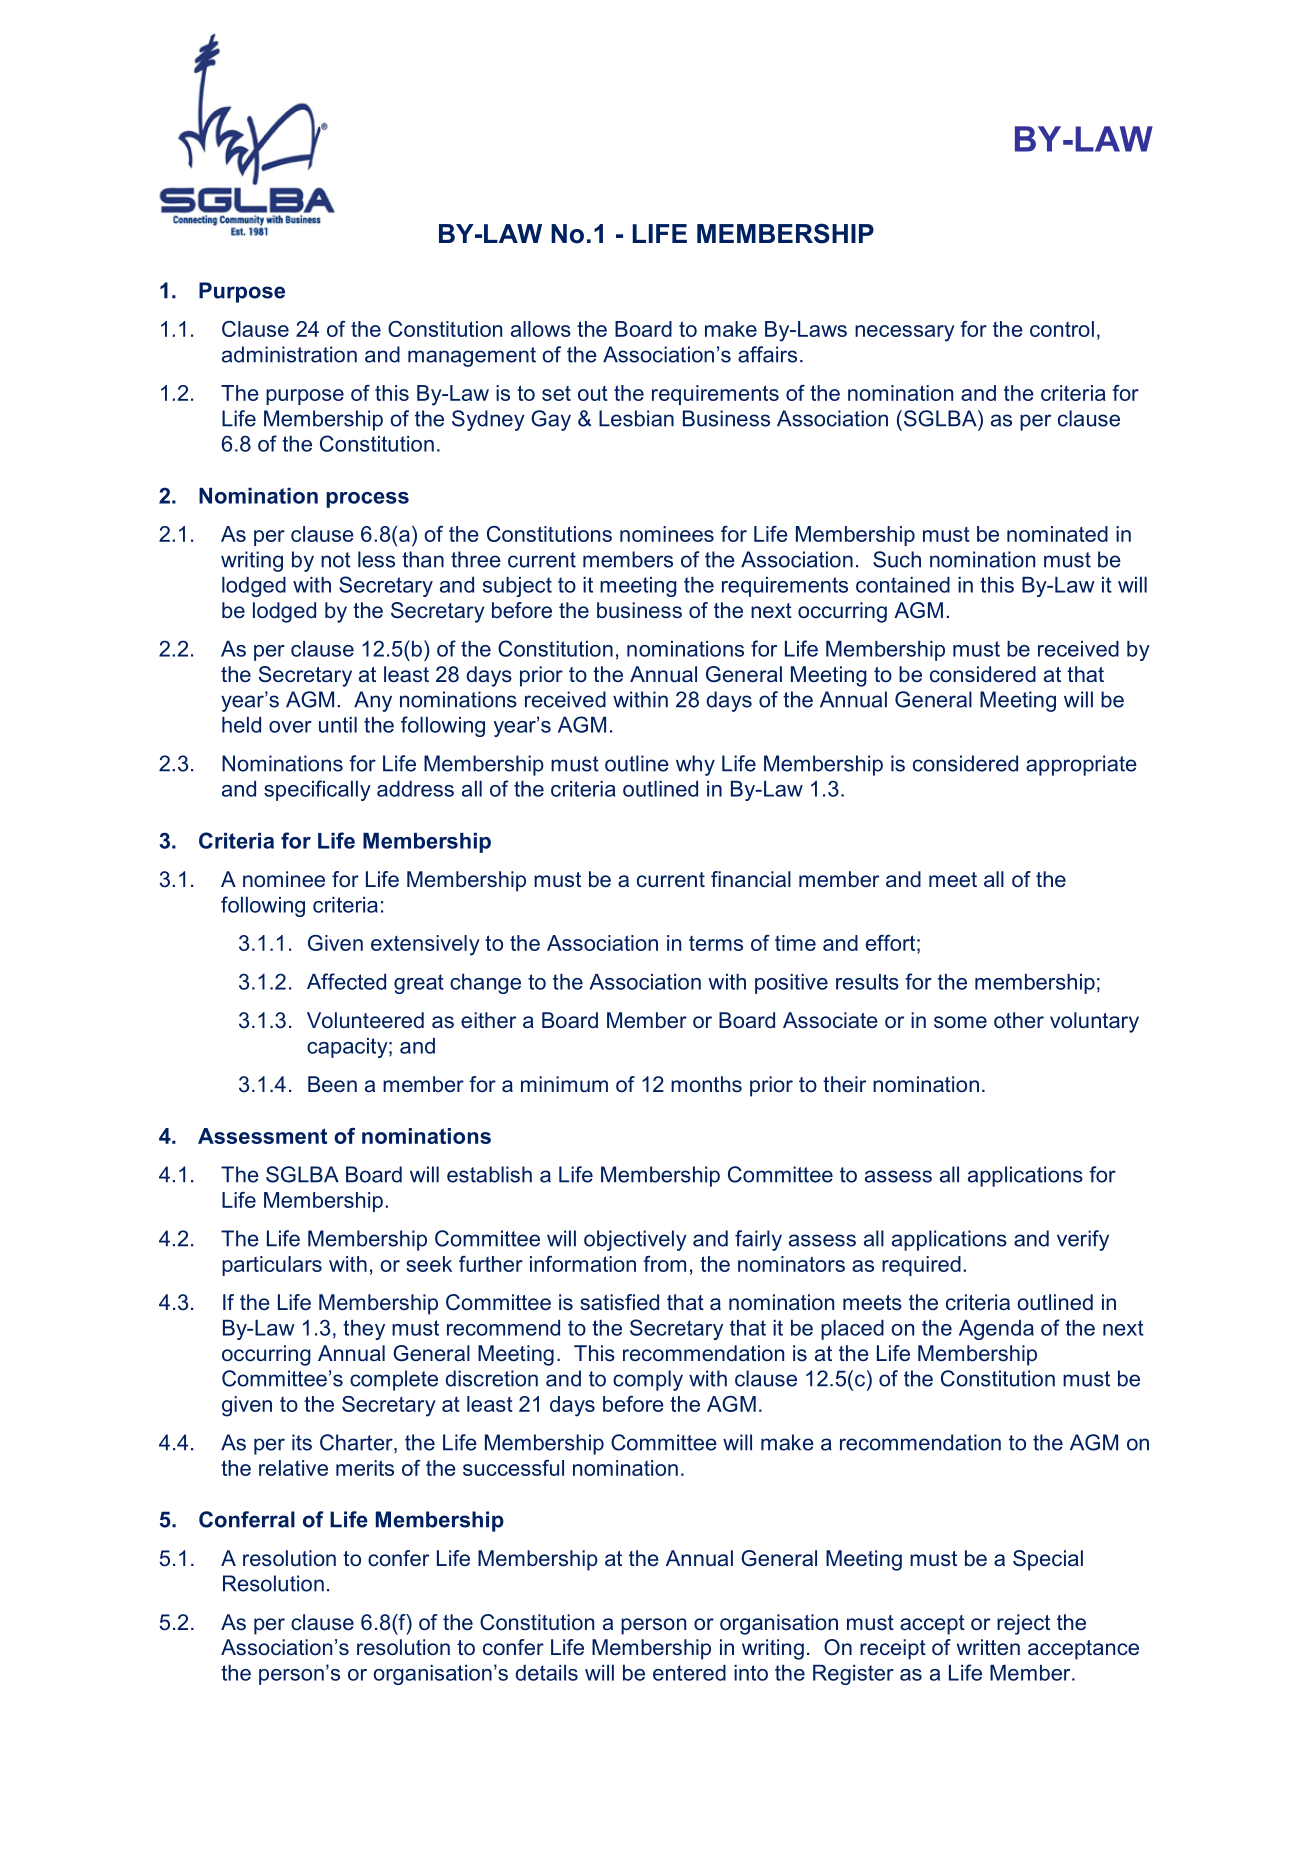  Describe the element at coordinates (547, 1673) in the screenshot. I see `details` at that location.
